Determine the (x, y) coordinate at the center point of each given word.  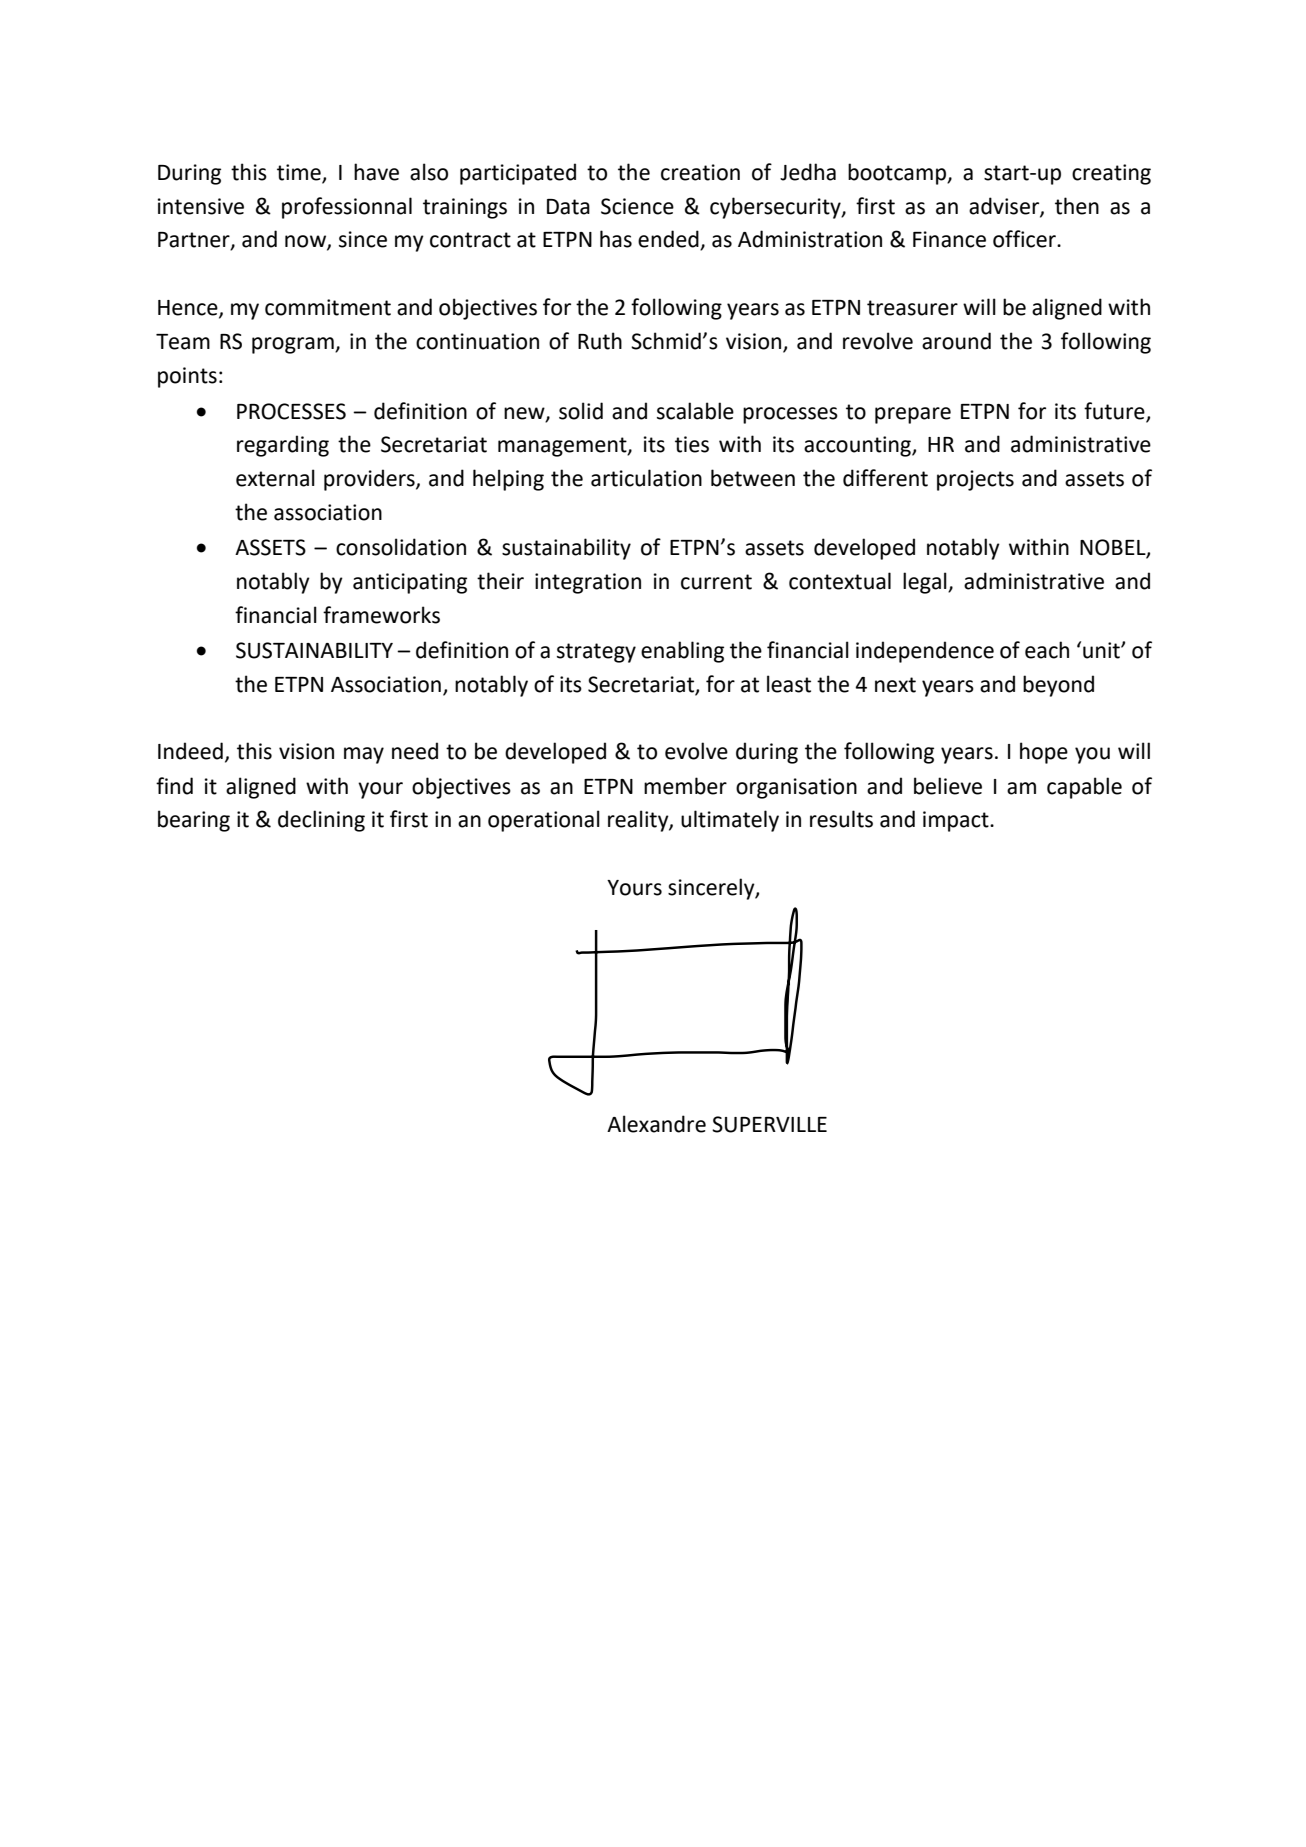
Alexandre (656, 1124)
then (1077, 206)
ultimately (730, 821)
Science (637, 206)
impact (957, 821)
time (299, 172)
